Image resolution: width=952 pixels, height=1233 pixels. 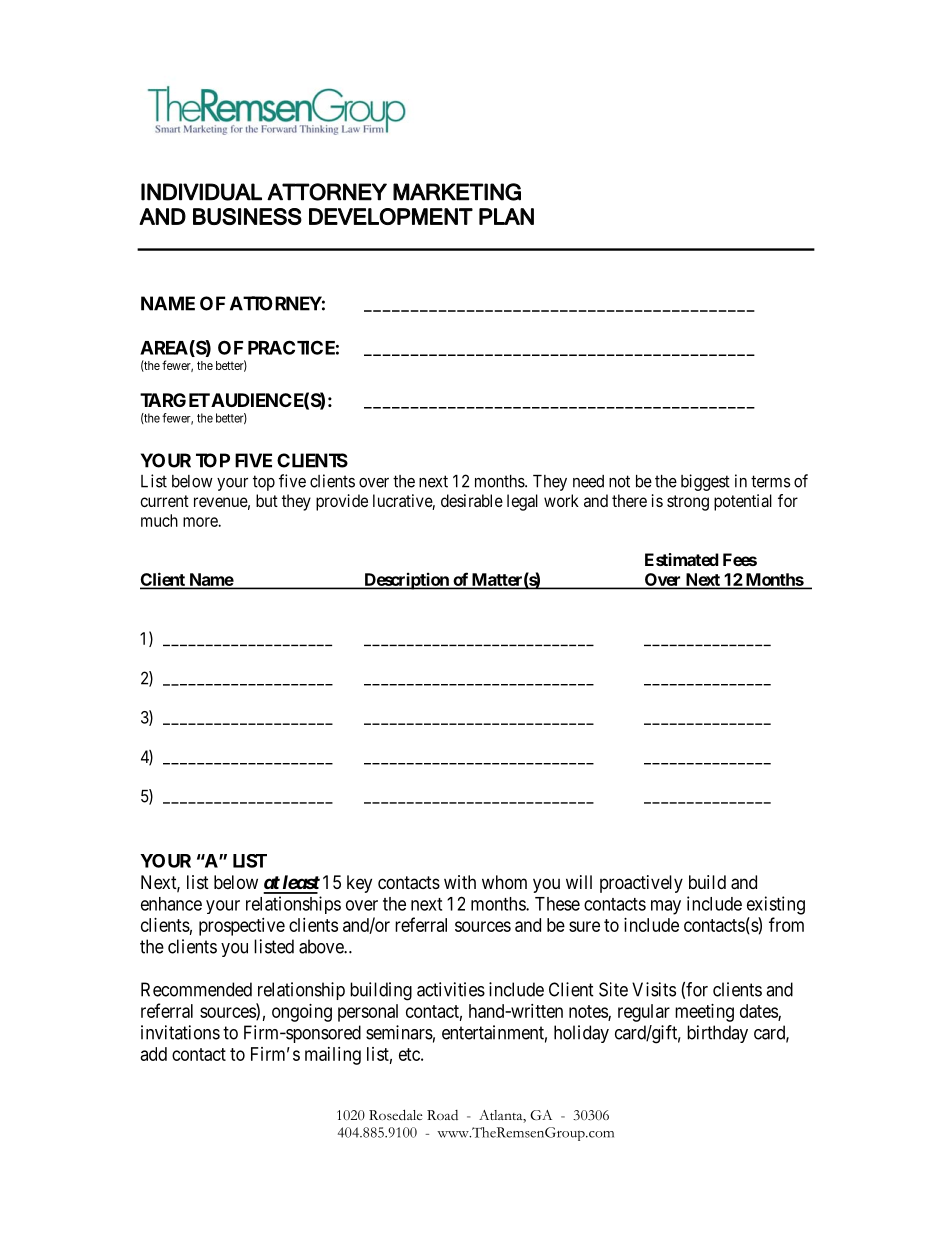 What do you see at coordinates (504, 882) in the screenshot?
I see `whom` at bounding box center [504, 882].
